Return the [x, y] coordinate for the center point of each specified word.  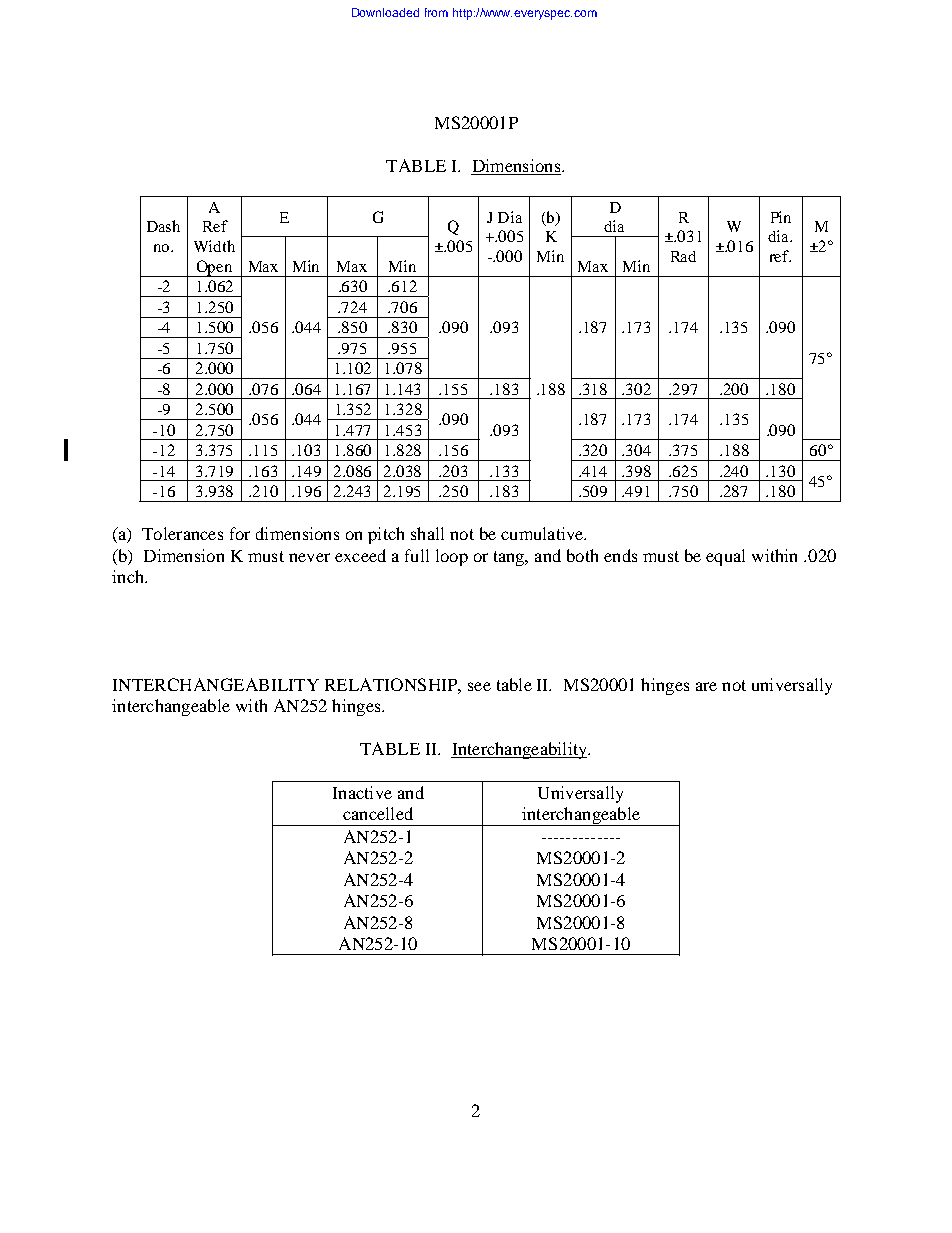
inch [129, 576]
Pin [781, 217]
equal [725, 557]
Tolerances [182, 533]
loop [452, 557]
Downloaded [385, 12]
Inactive [362, 792]
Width [214, 246]
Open [214, 268]
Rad [683, 256]
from [436, 12]
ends [620, 555]
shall [427, 533]
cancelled [378, 813]
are [706, 686]
